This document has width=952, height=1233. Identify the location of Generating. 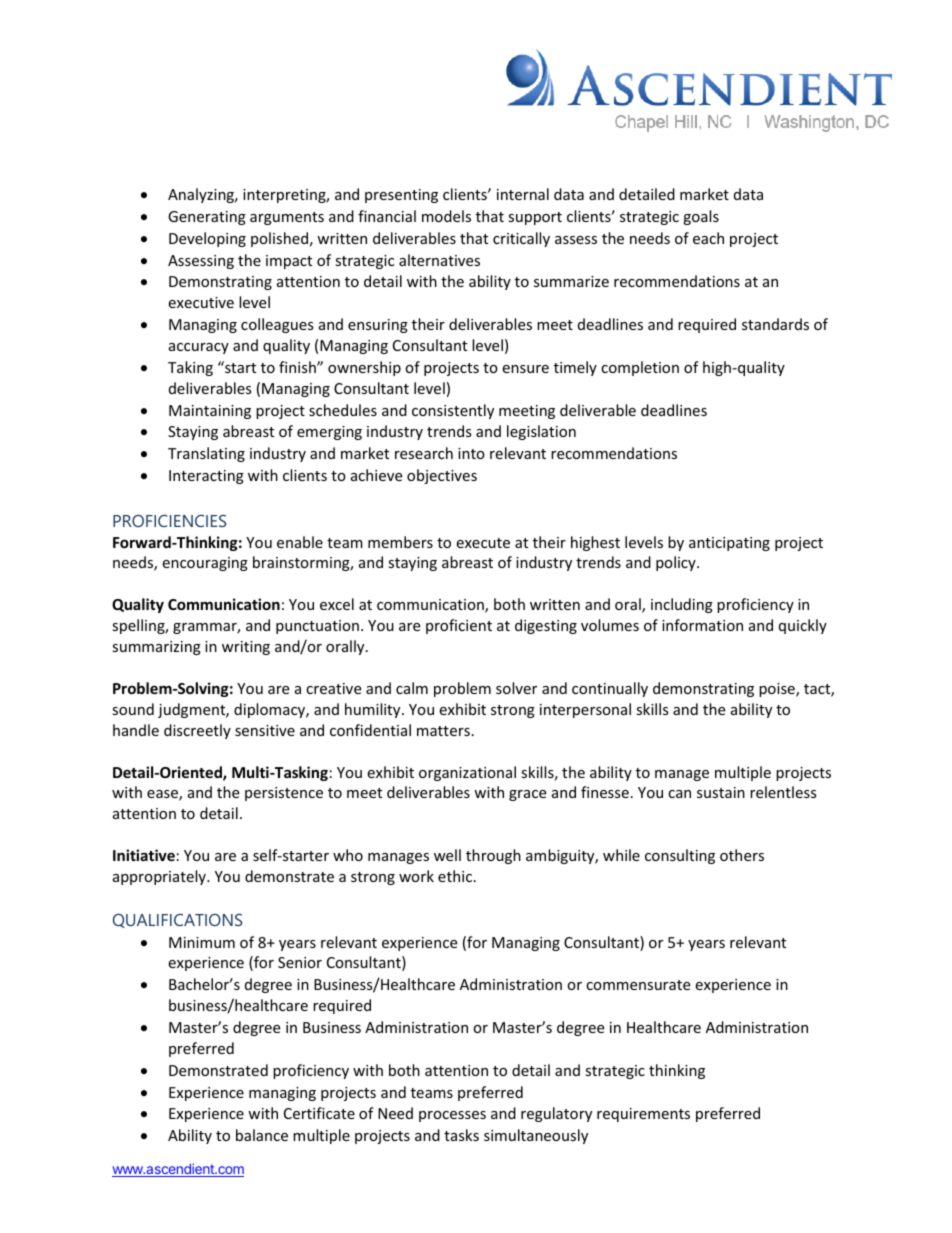
(207, 218).
